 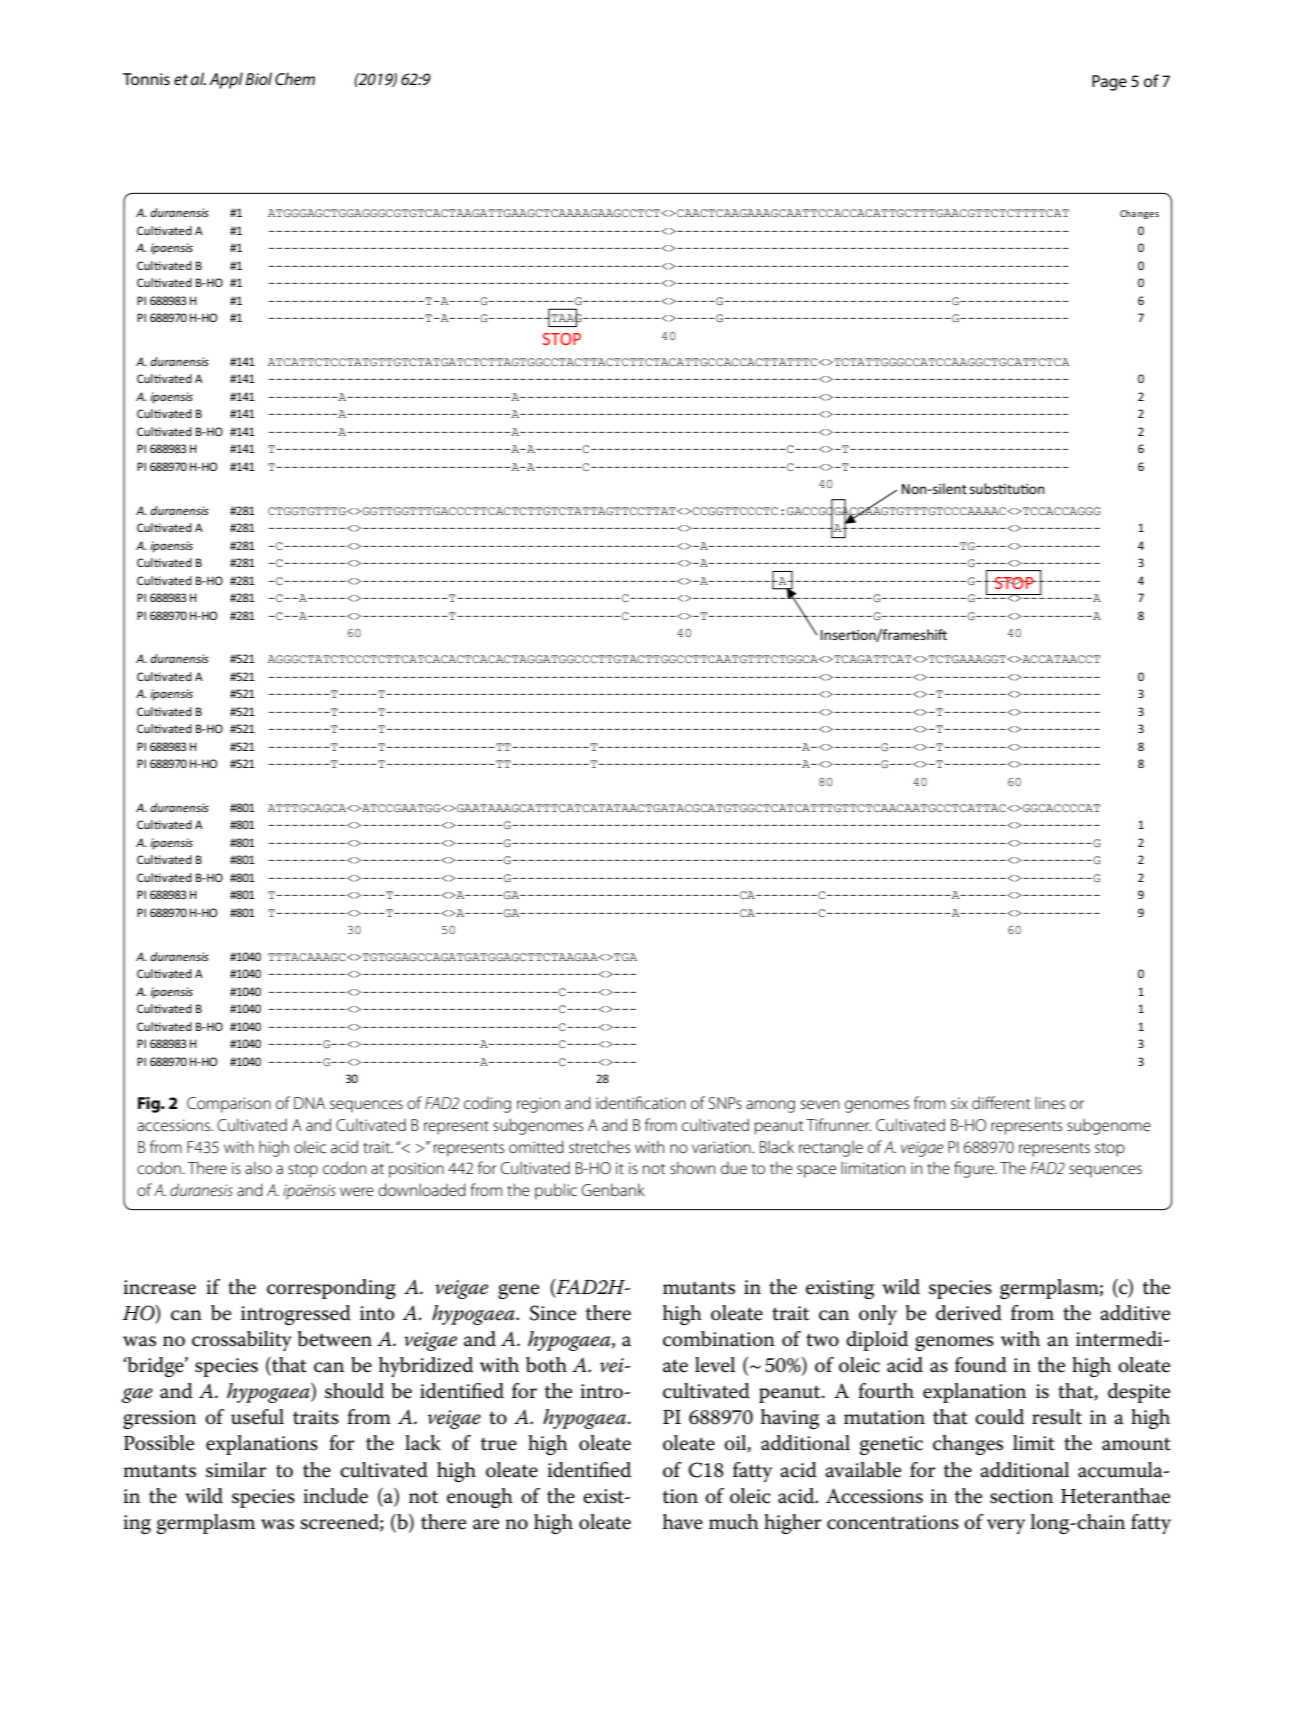 What do you see at coordinates (1109, 83) in the screenshot?
I see `Page` at bounding box center [1109, 83].
